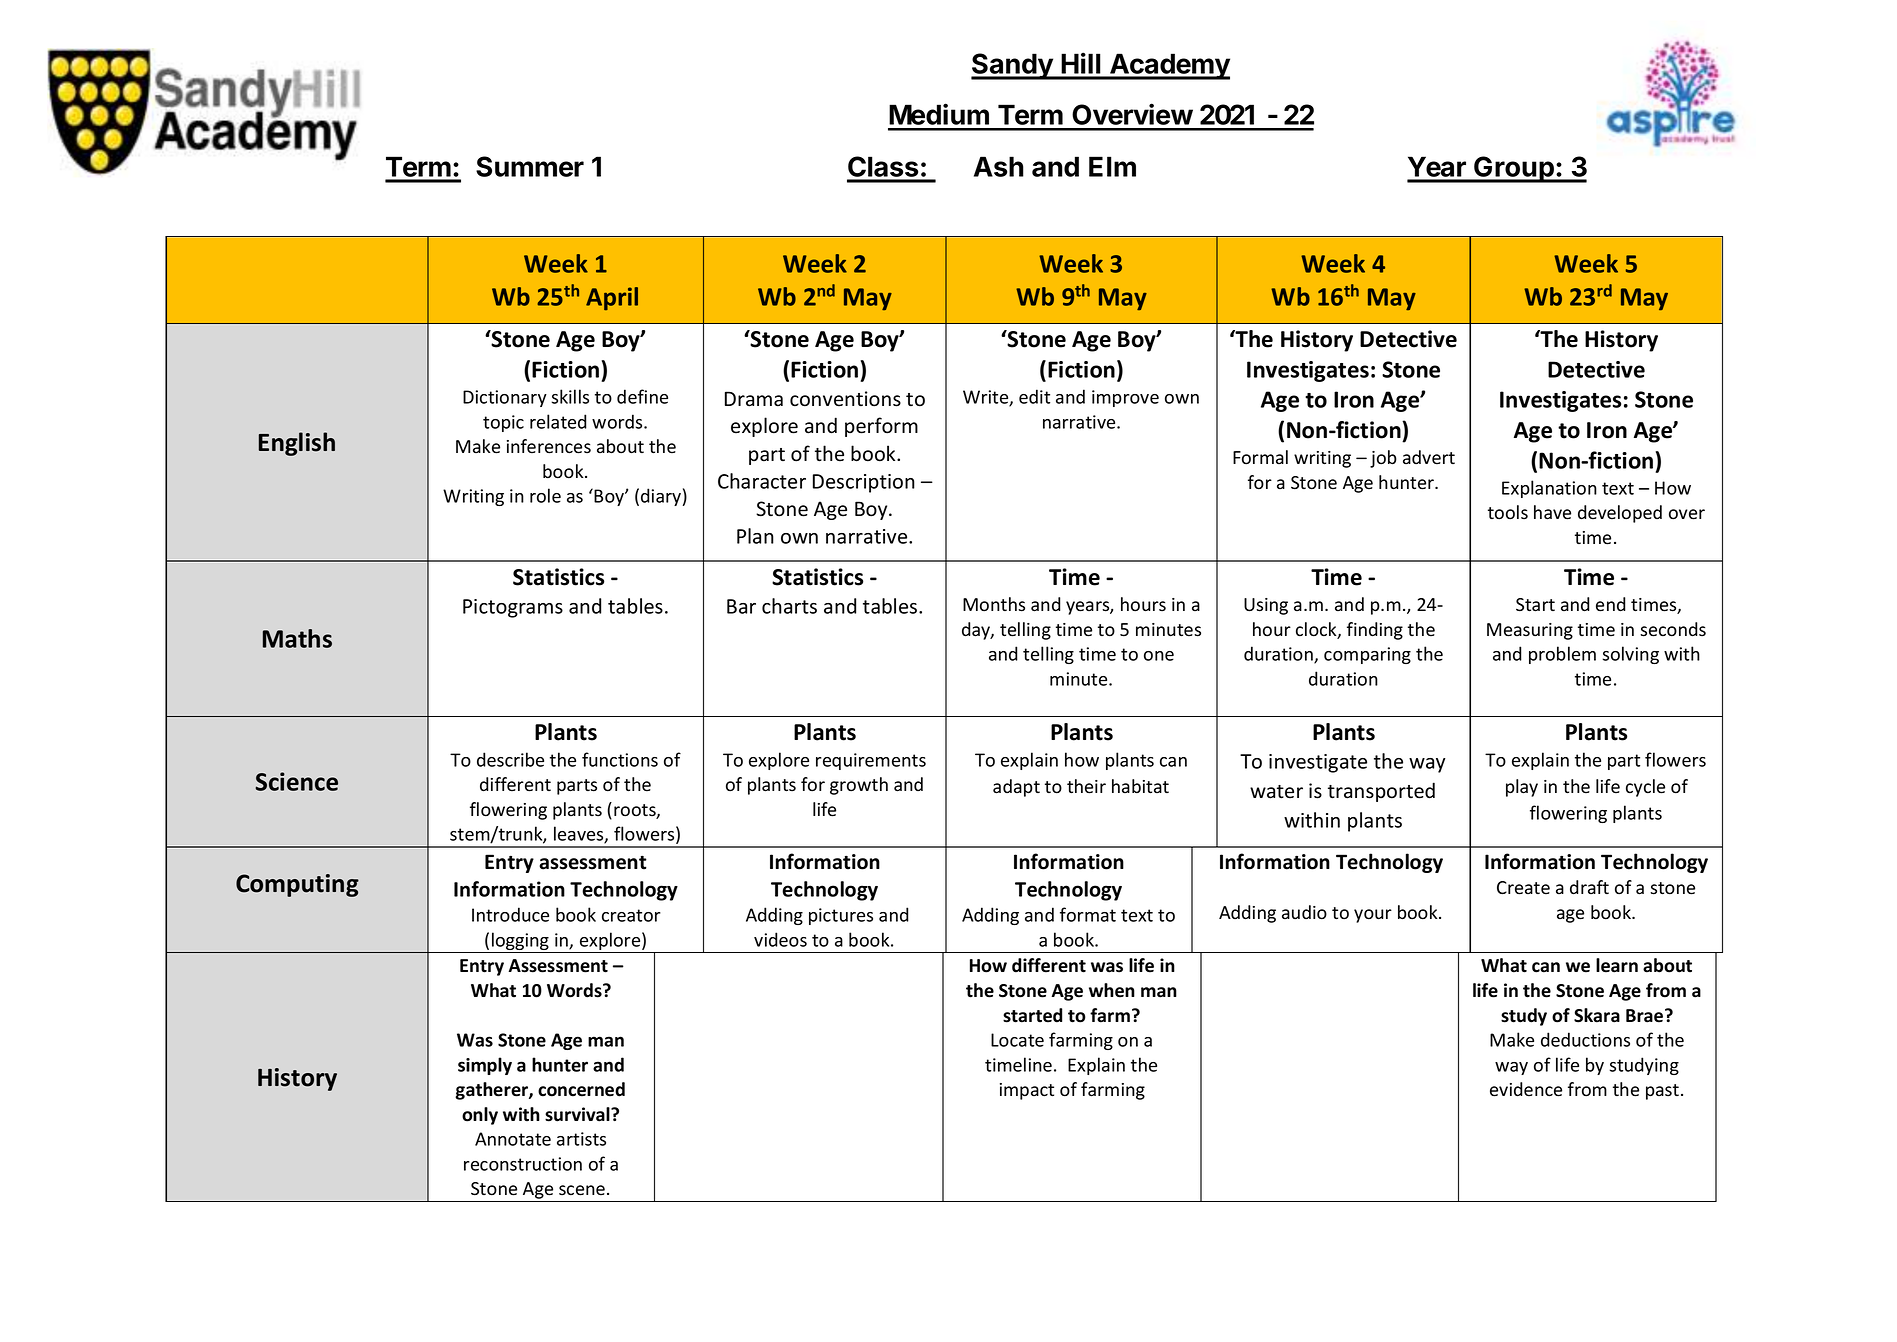 The width and height of the screenshot is (1897, 1342). Describe the element at coordinates (523, 1164) in the screenshot. I see `reconstruction` at that location.
